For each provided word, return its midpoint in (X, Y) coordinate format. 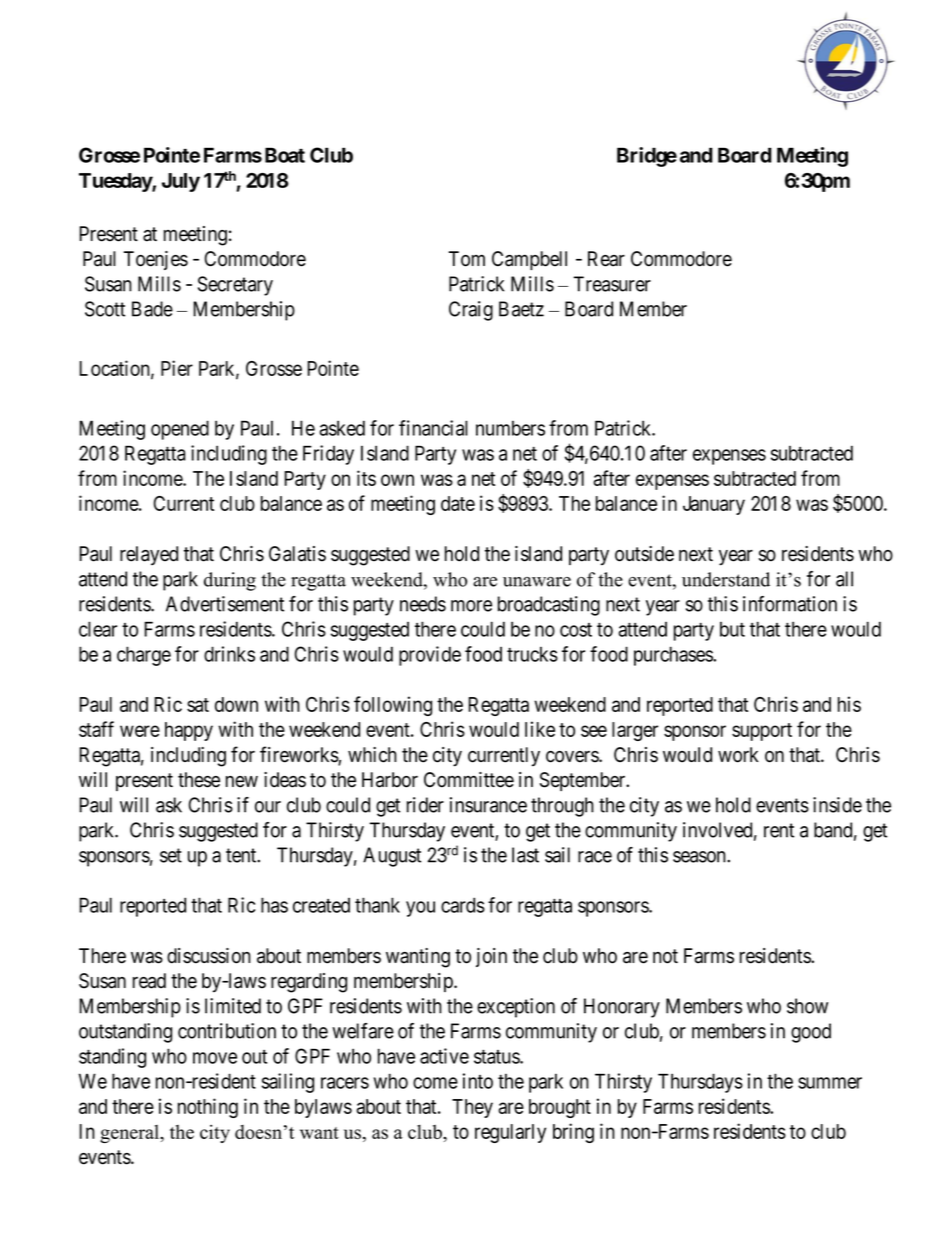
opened (180, 430)
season (700, 857)
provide (430, 656)
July (181, 182)
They (472, 1108)
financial (433, 428)
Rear (606, 259)
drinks (229, 654)
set (171, 855)
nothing (208, 1108)
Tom (467, 259)
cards (463, 905)
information (790, 604)
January (714, 505)
